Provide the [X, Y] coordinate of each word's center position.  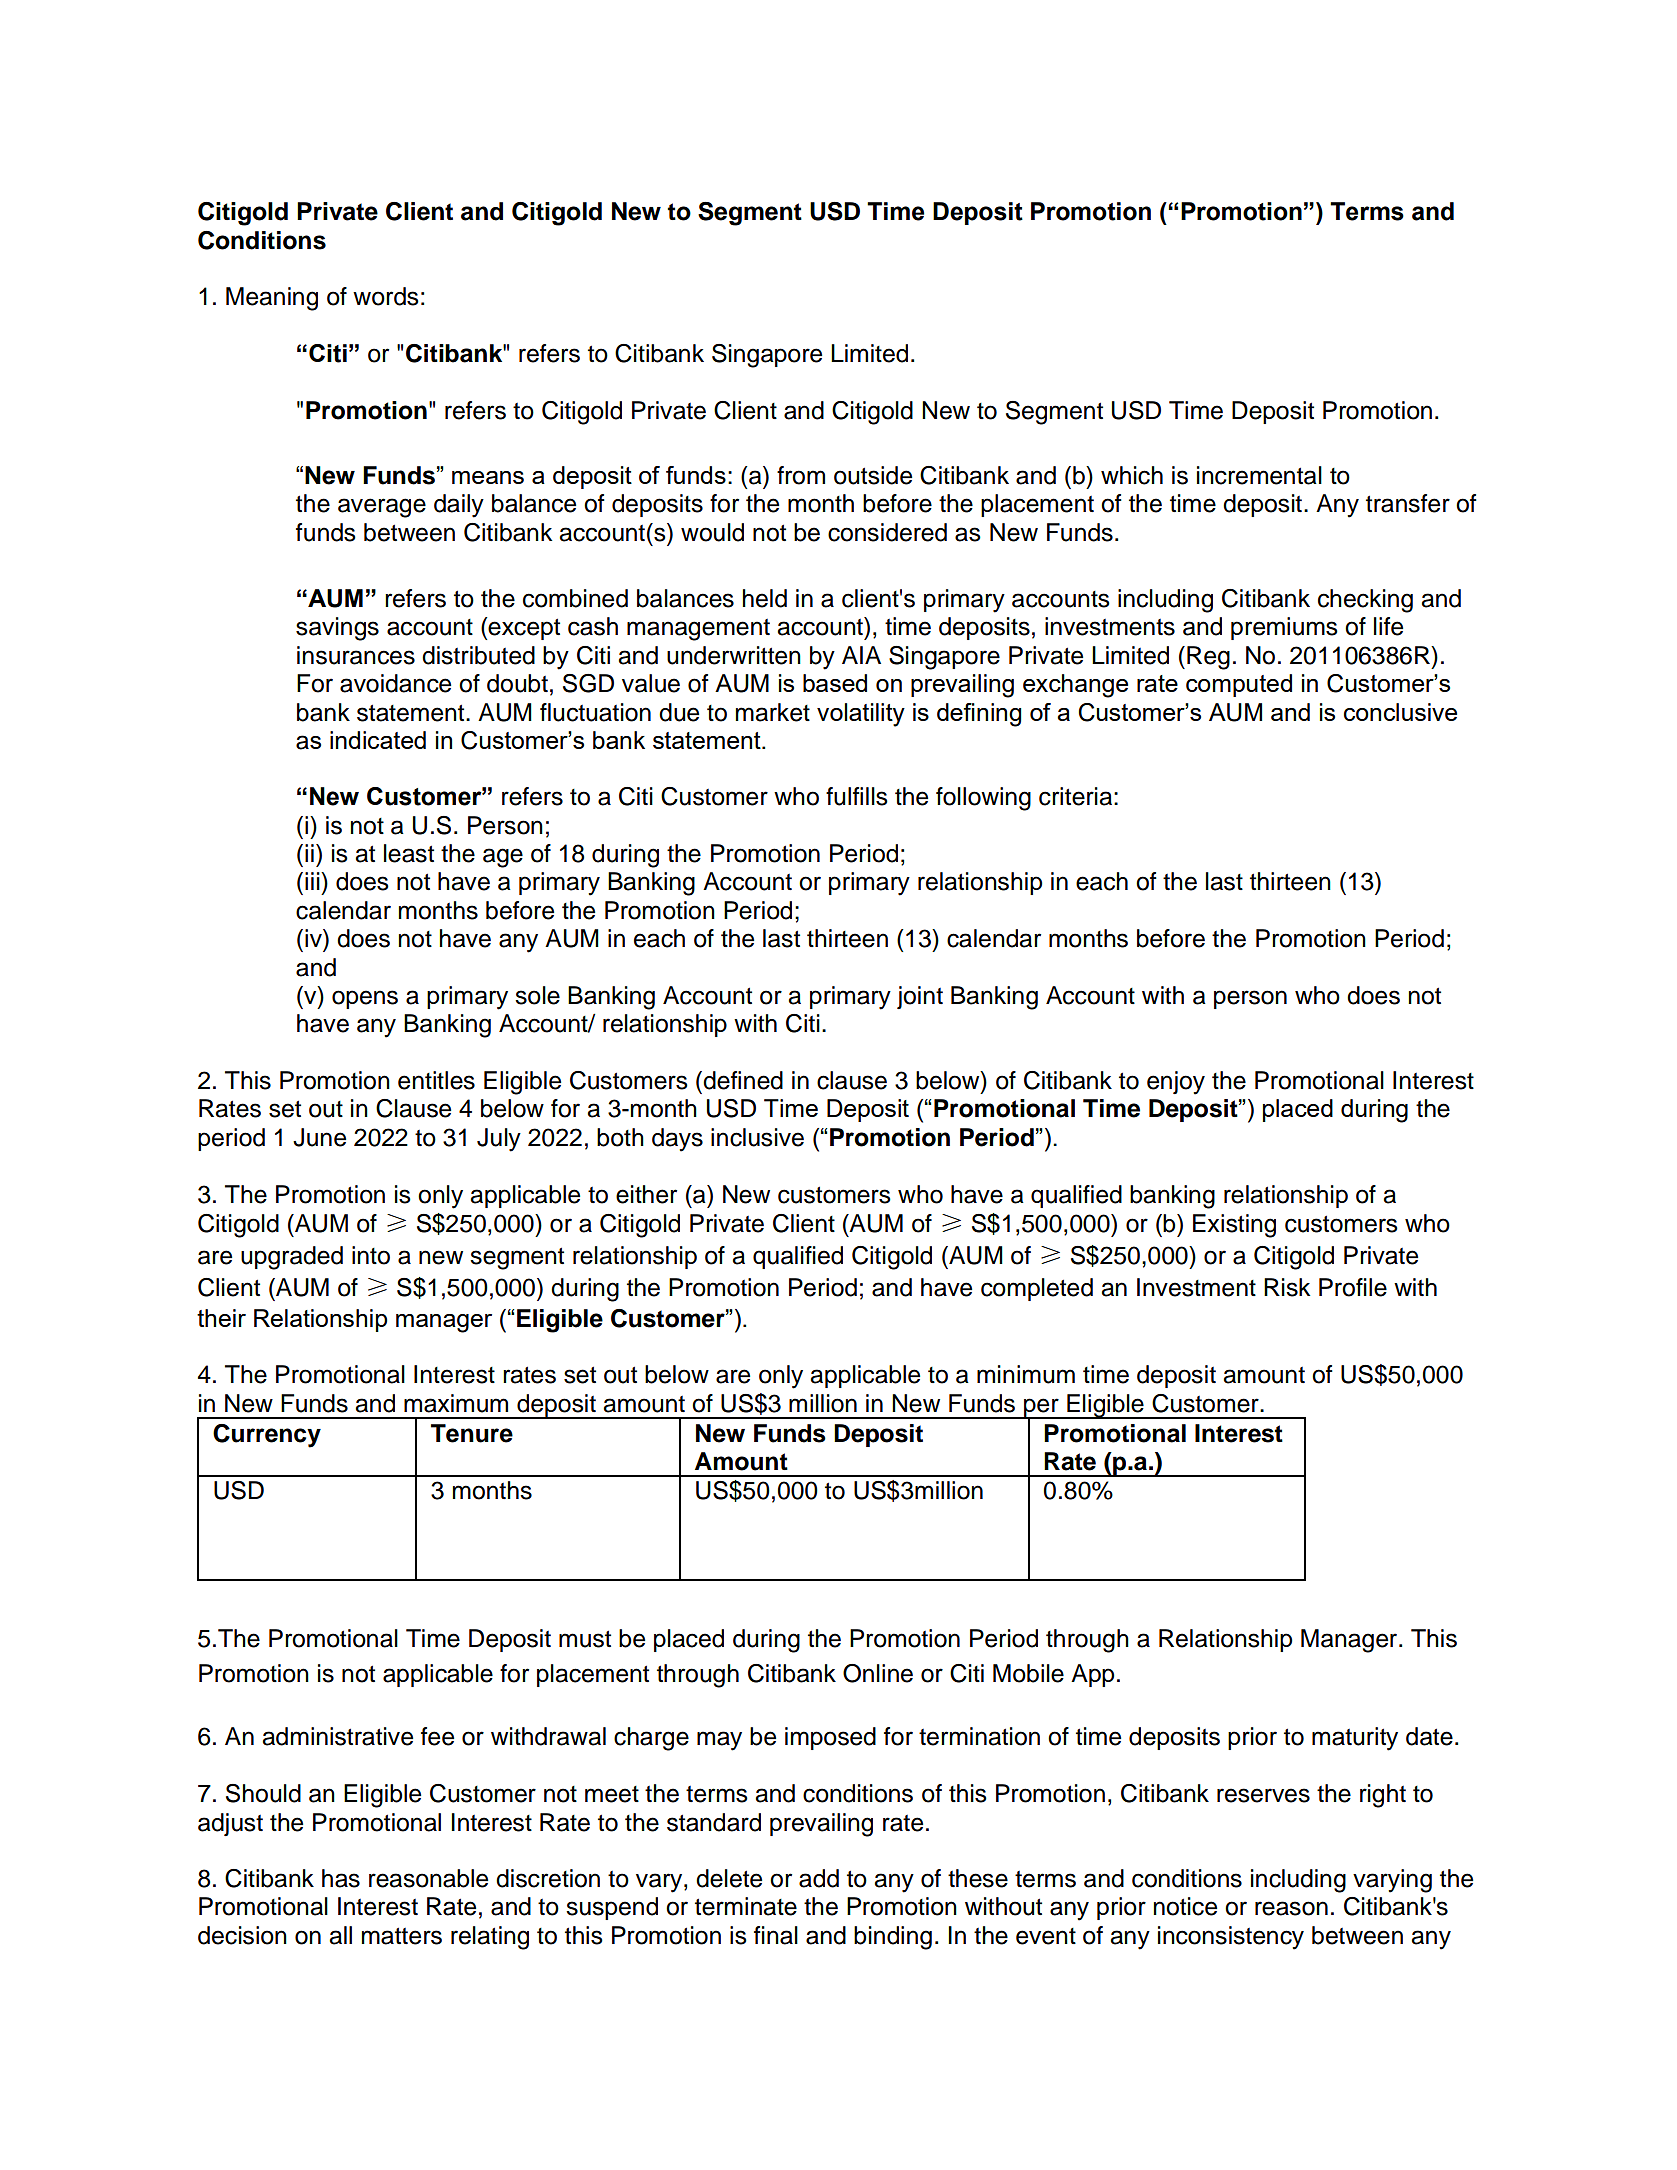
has [341, 1878]
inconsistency [1231, 1938]
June [319, 1137]
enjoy [1176, 1083]
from [801, 475]
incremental [1259, 475]
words [386, 296]
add [819, 1878]
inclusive [757, 1137]
